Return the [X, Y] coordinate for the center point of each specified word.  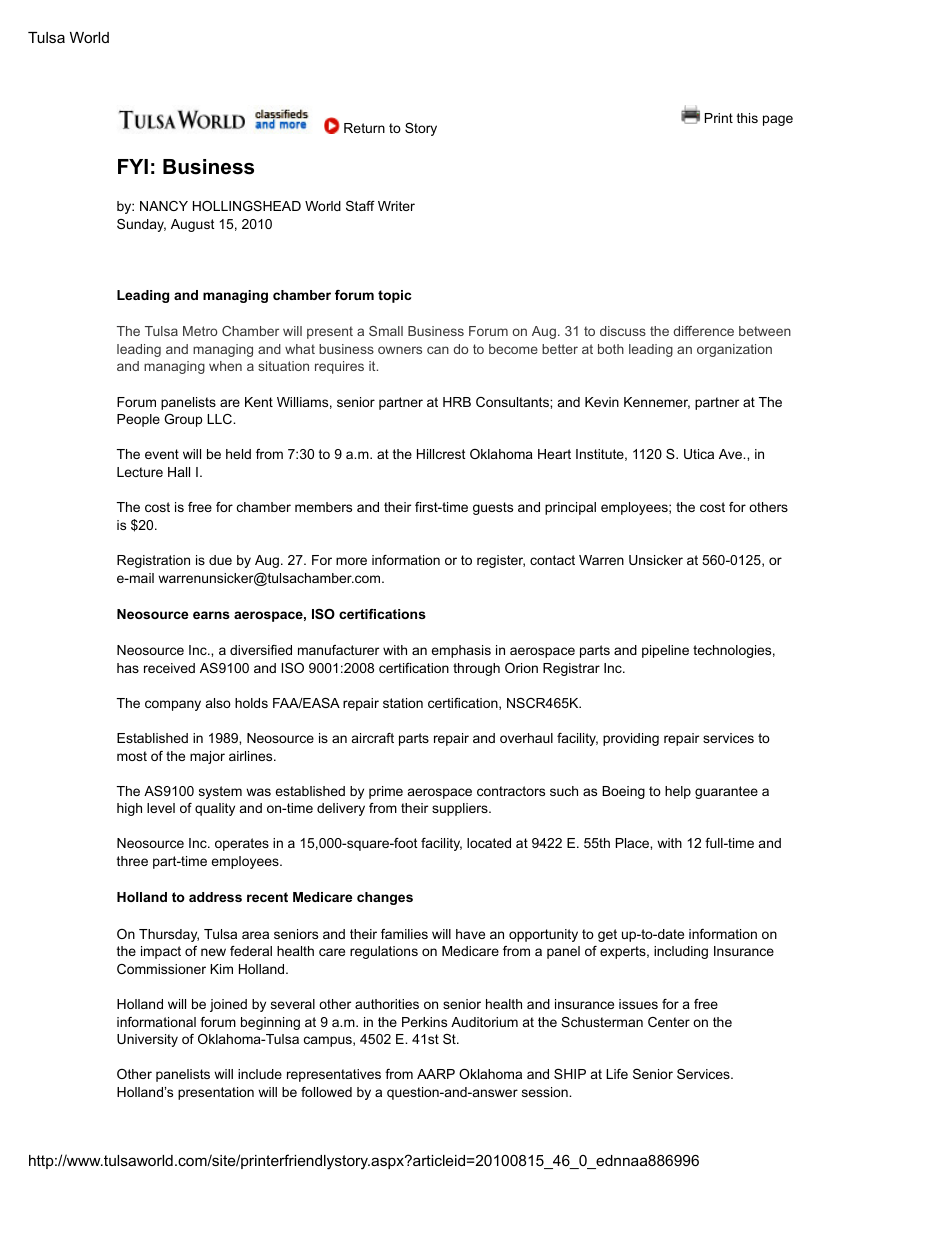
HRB [457, 402]
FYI [133, 166]
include [260, 1074]
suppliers [461, 809]
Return [364, 128]
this [747, 118]
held [238, 454]
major [207, 757]
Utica [699, 454]
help [678, 792]
